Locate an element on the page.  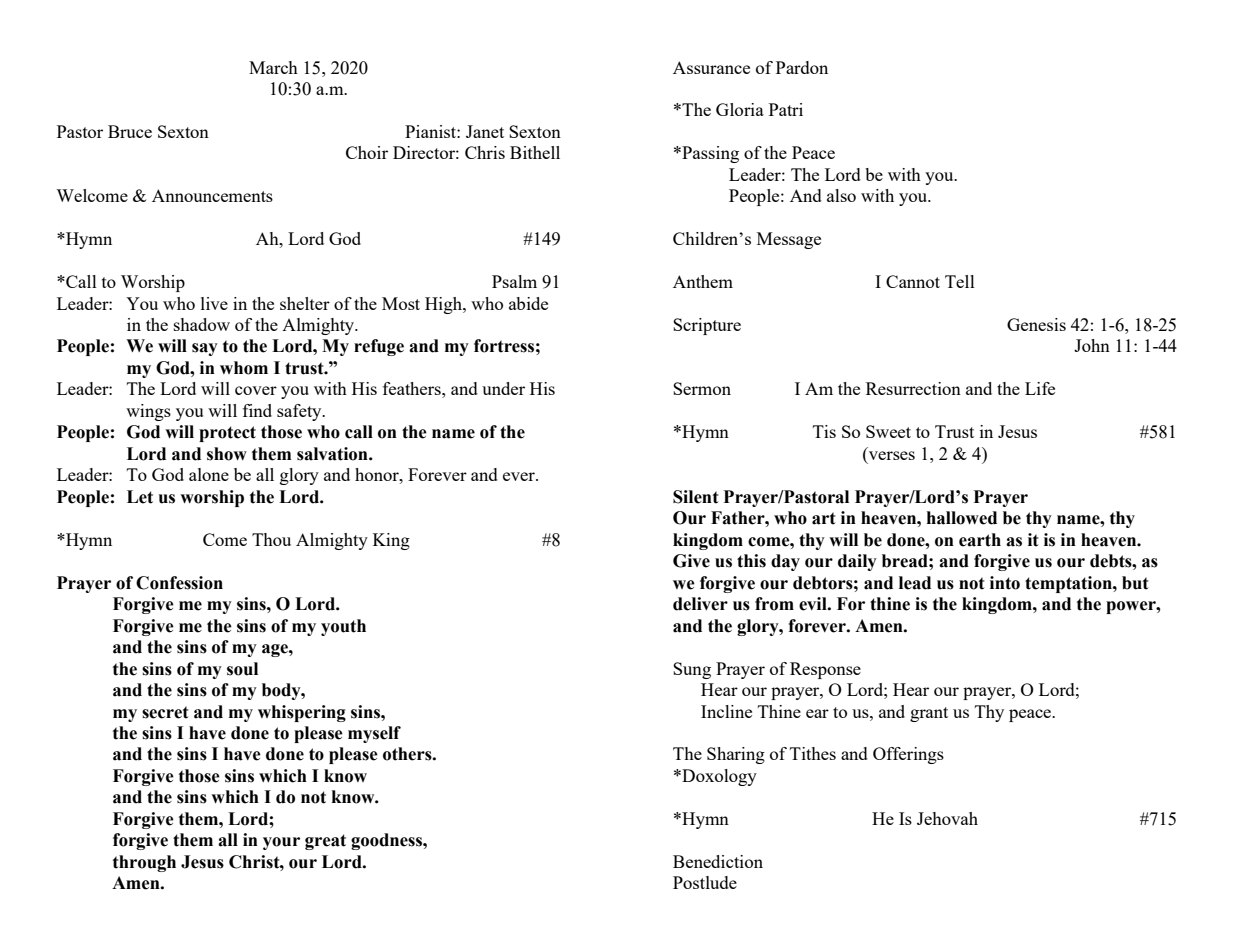
soul is located at coordinates (242, 669).
